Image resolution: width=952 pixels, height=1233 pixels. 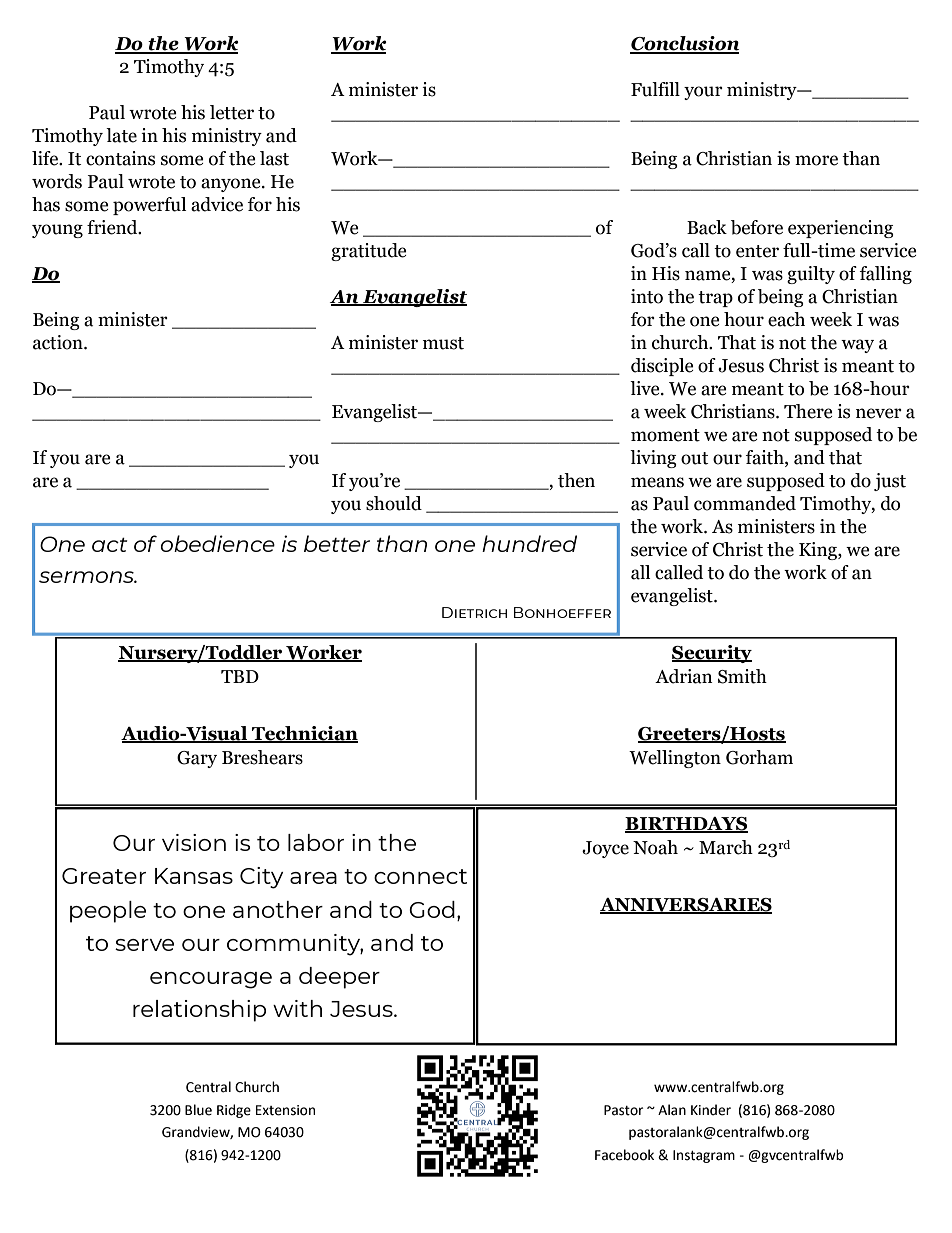 I want to click on Fulfill, so click(x=655, y=89).
